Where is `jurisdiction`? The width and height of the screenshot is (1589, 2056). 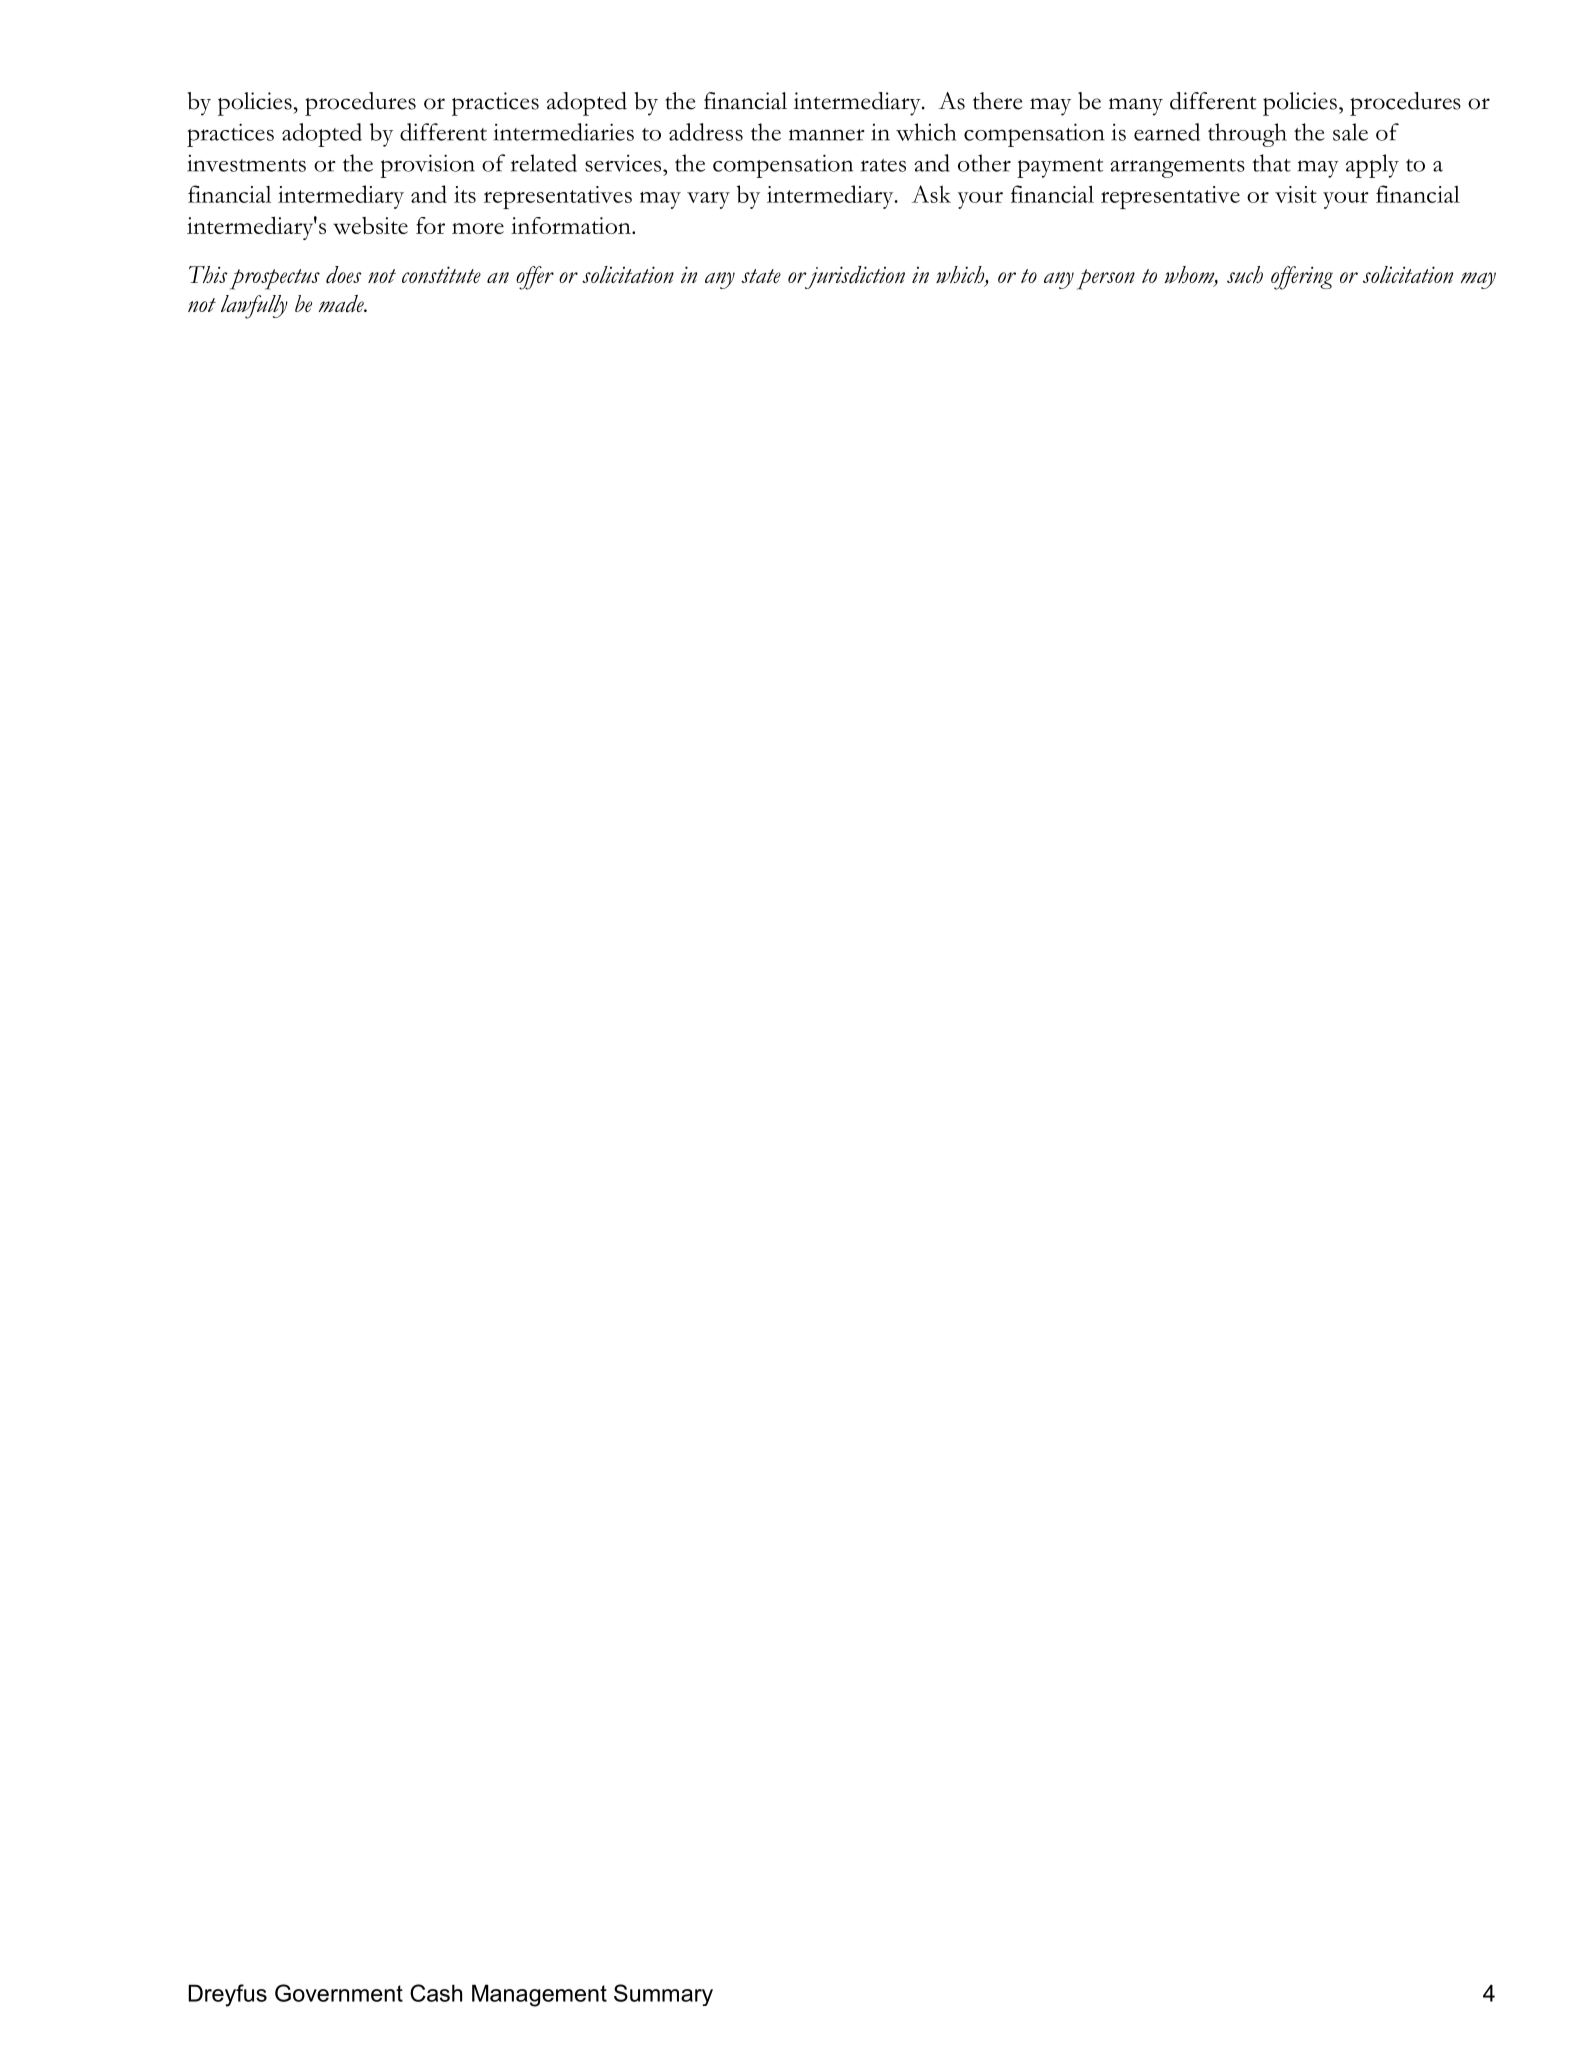 jurisdiction is located at coordinates (854, 277).
